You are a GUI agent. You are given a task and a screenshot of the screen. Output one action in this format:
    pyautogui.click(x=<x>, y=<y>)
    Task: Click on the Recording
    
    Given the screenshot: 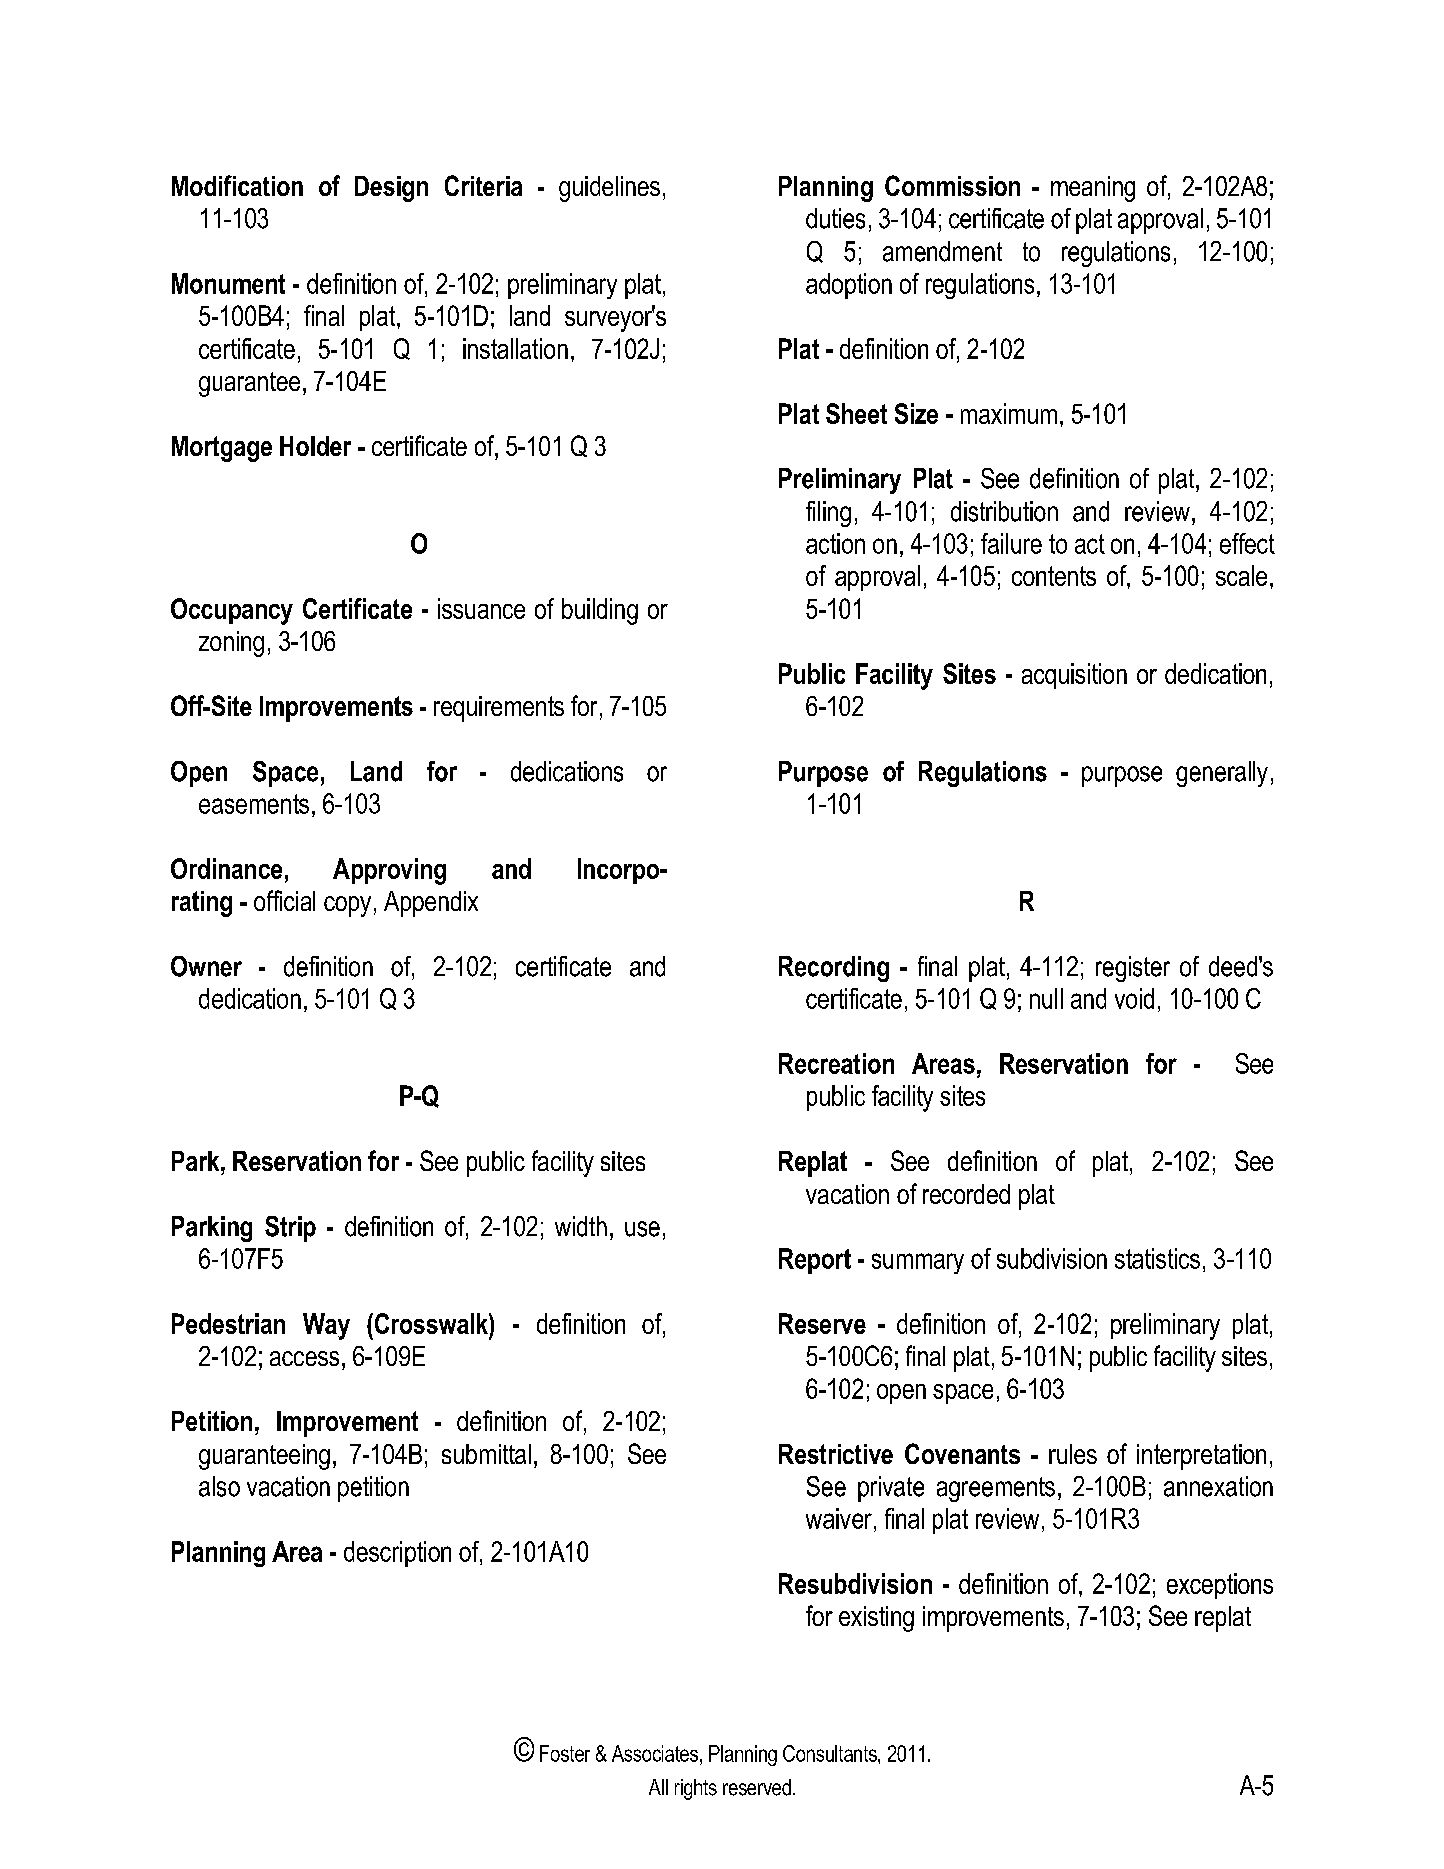 What is the action you would take?
    pyautogui.click(x=834, y=969)
